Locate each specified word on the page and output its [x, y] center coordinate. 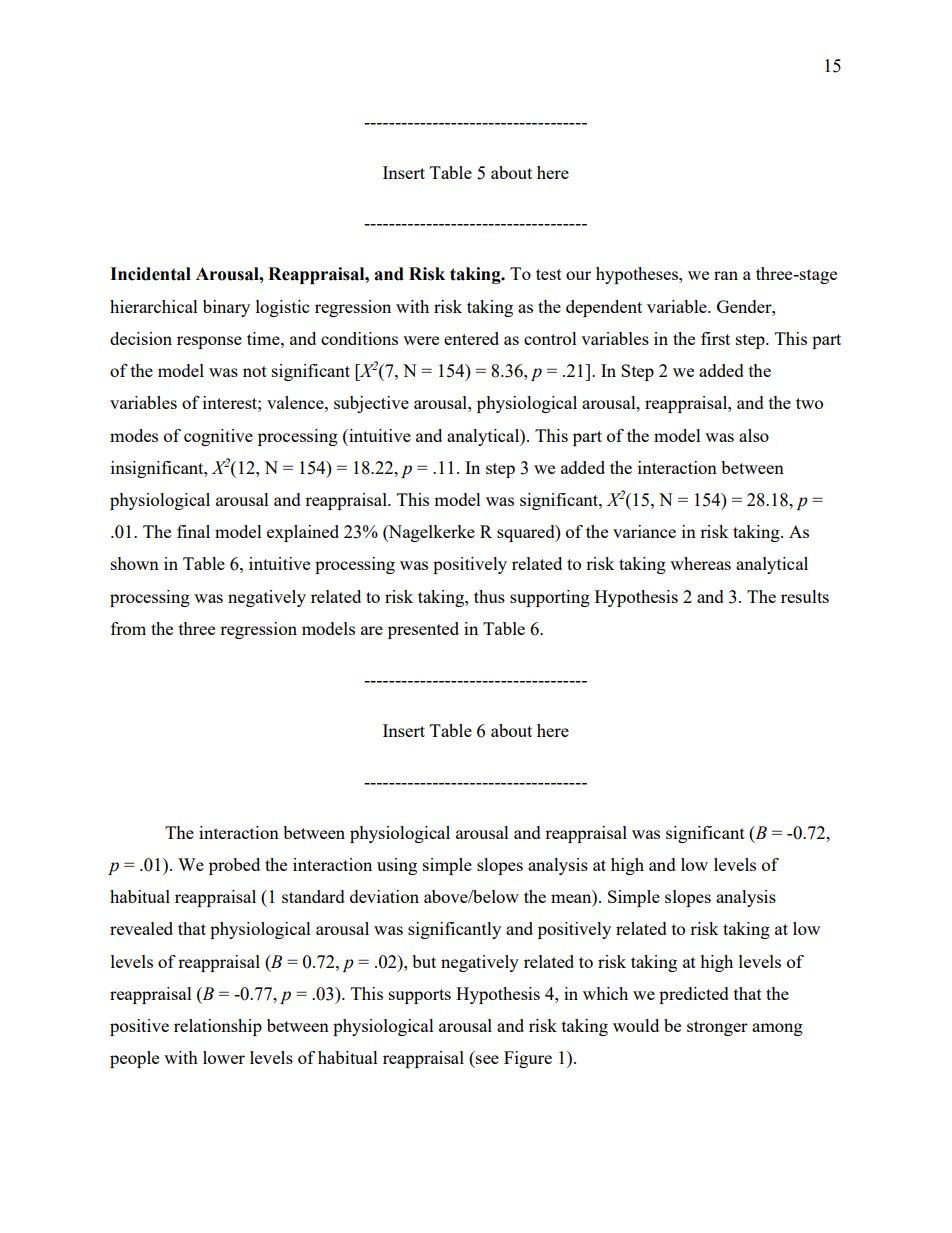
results [805, 596]
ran [726, 275]
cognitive [218, 437]
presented [423, 630]
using [397, 866]
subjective [371, 404]
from [128, 628]
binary [226, 308]
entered [471, 338]
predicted [694, 995]
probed [234, 866]
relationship [218, 1027]
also [754, 435]
